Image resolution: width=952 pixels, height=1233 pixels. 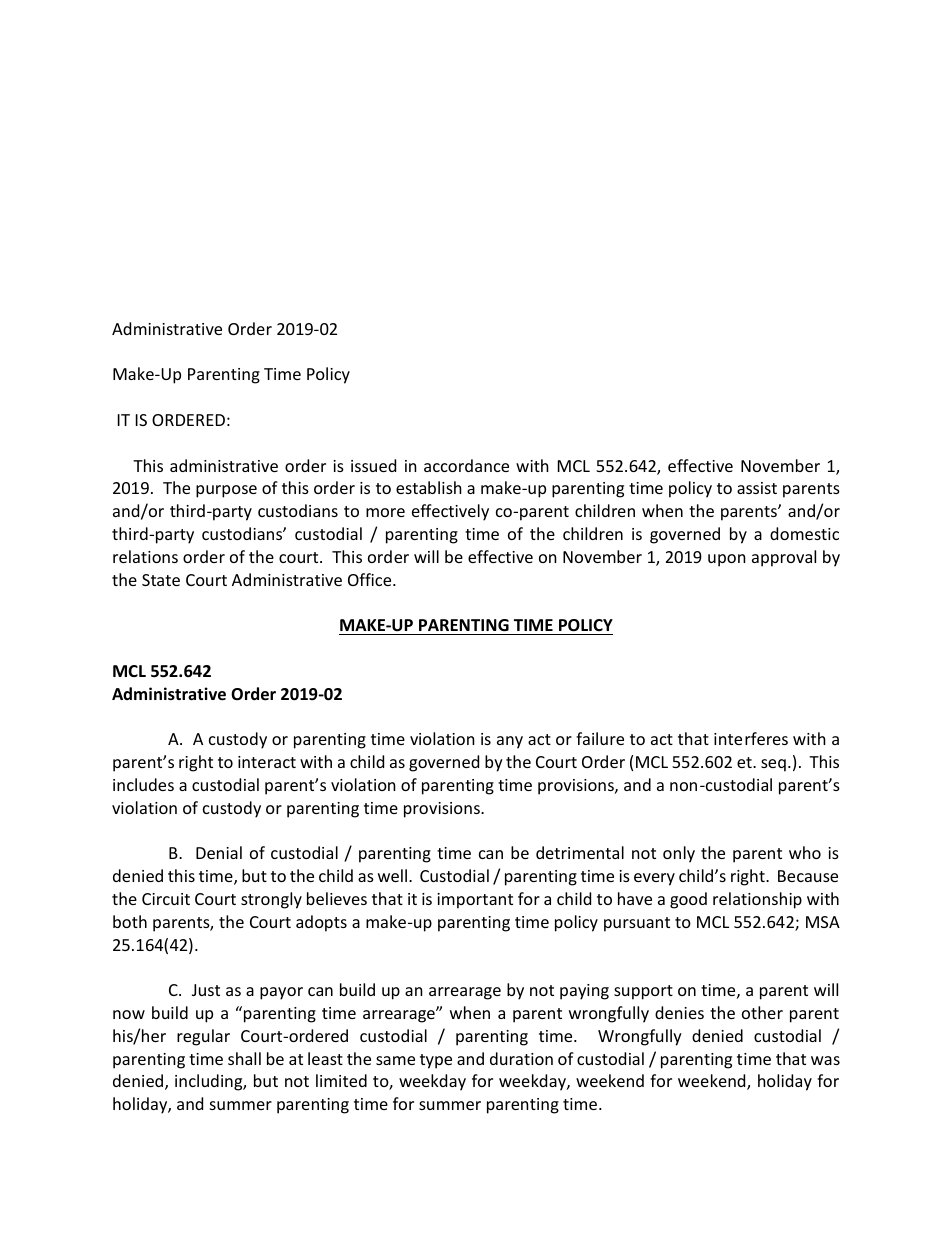 I want to click on accordance, so click(x=466, y=465).
